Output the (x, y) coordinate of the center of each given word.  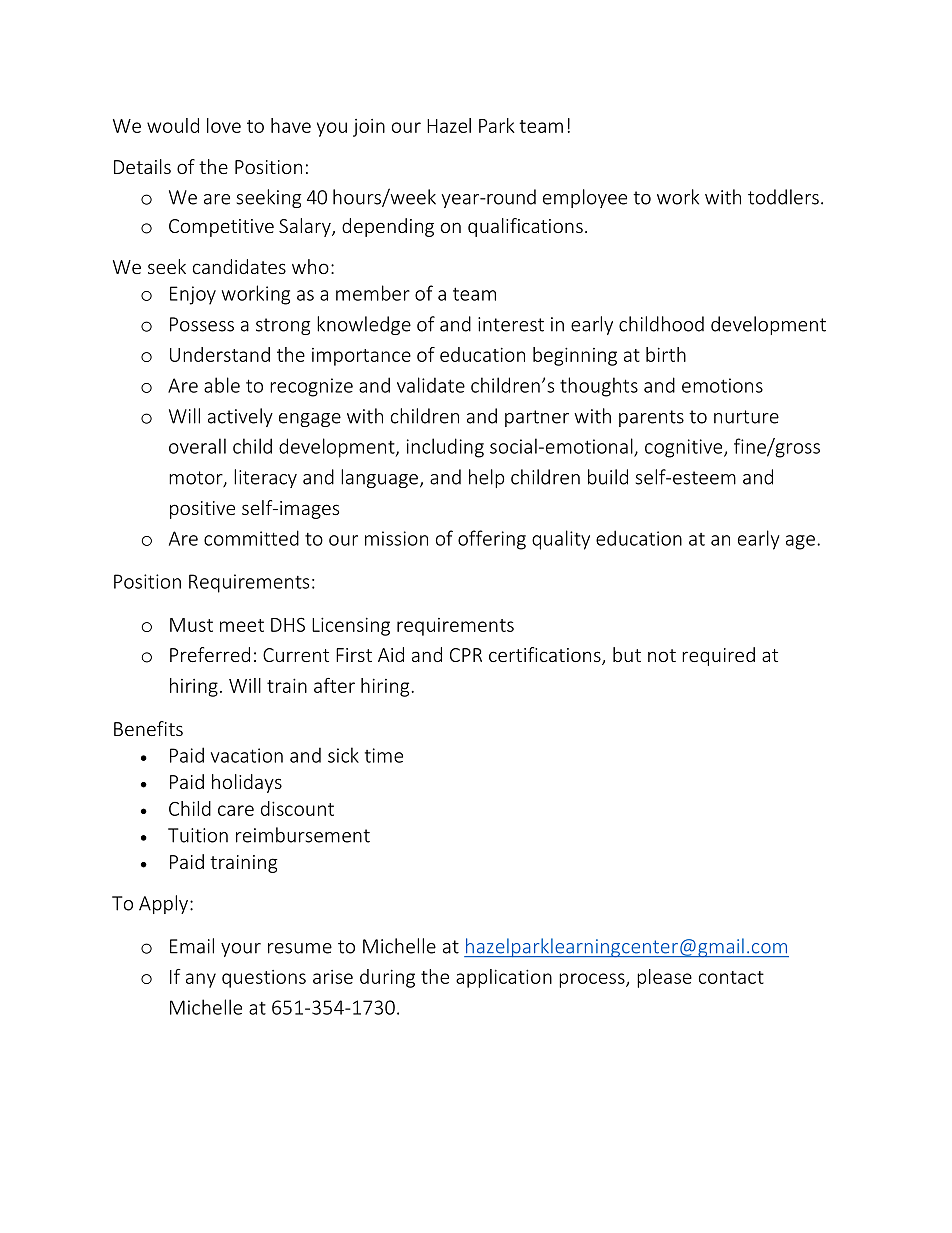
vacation (247, 755)
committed (251, 538)
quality (561, 540)
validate (431, 385)
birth (666, 354)
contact (731, 977)
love (224, 125)
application (504, 978)
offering (492, 540)
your (241, 950)
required (718, 656)
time (384, 755)
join (369, 128)
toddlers (783, 197)
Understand (220, 354)
